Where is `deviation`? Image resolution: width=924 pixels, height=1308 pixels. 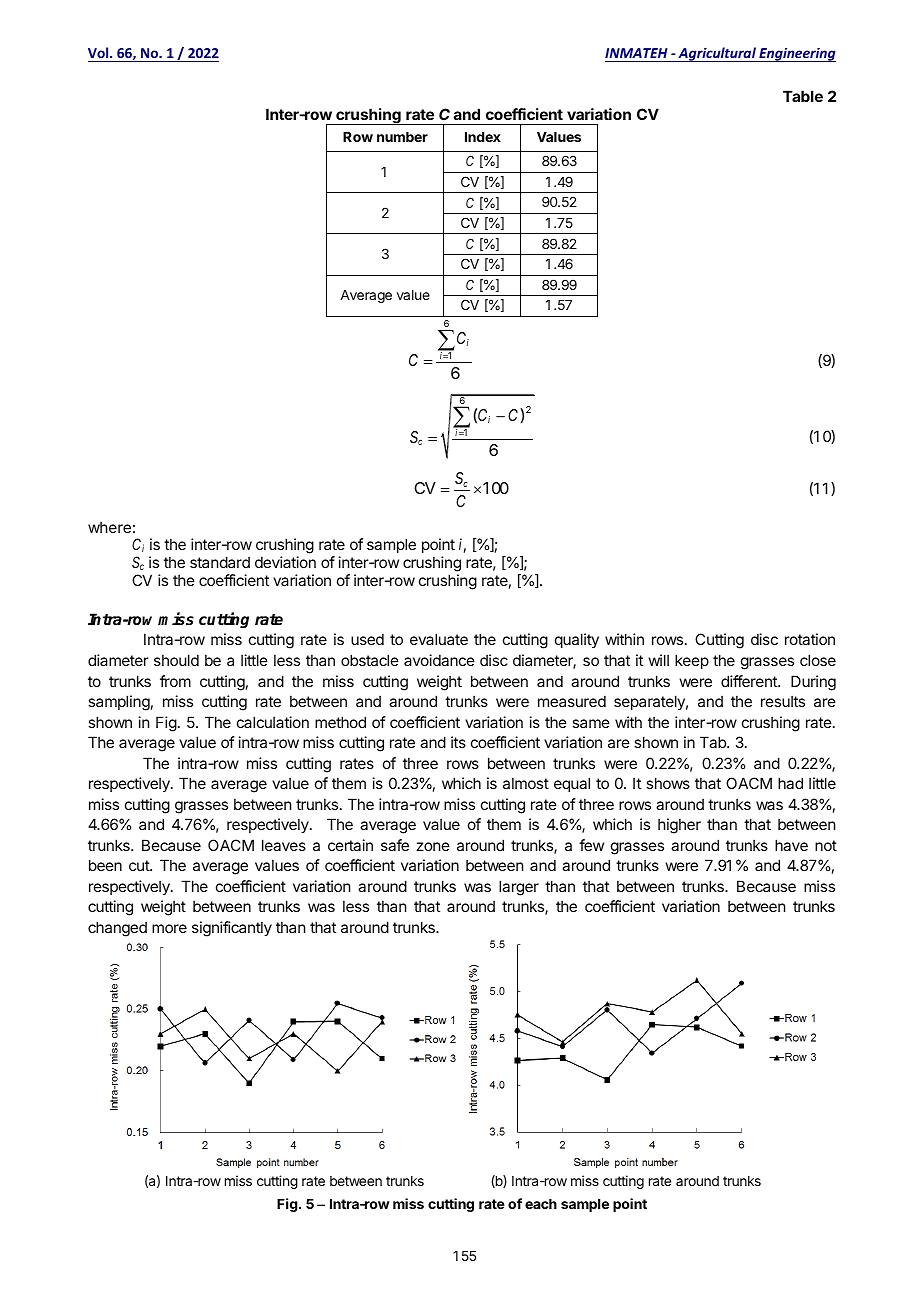
deviation is located at coordinates (285, 562).
